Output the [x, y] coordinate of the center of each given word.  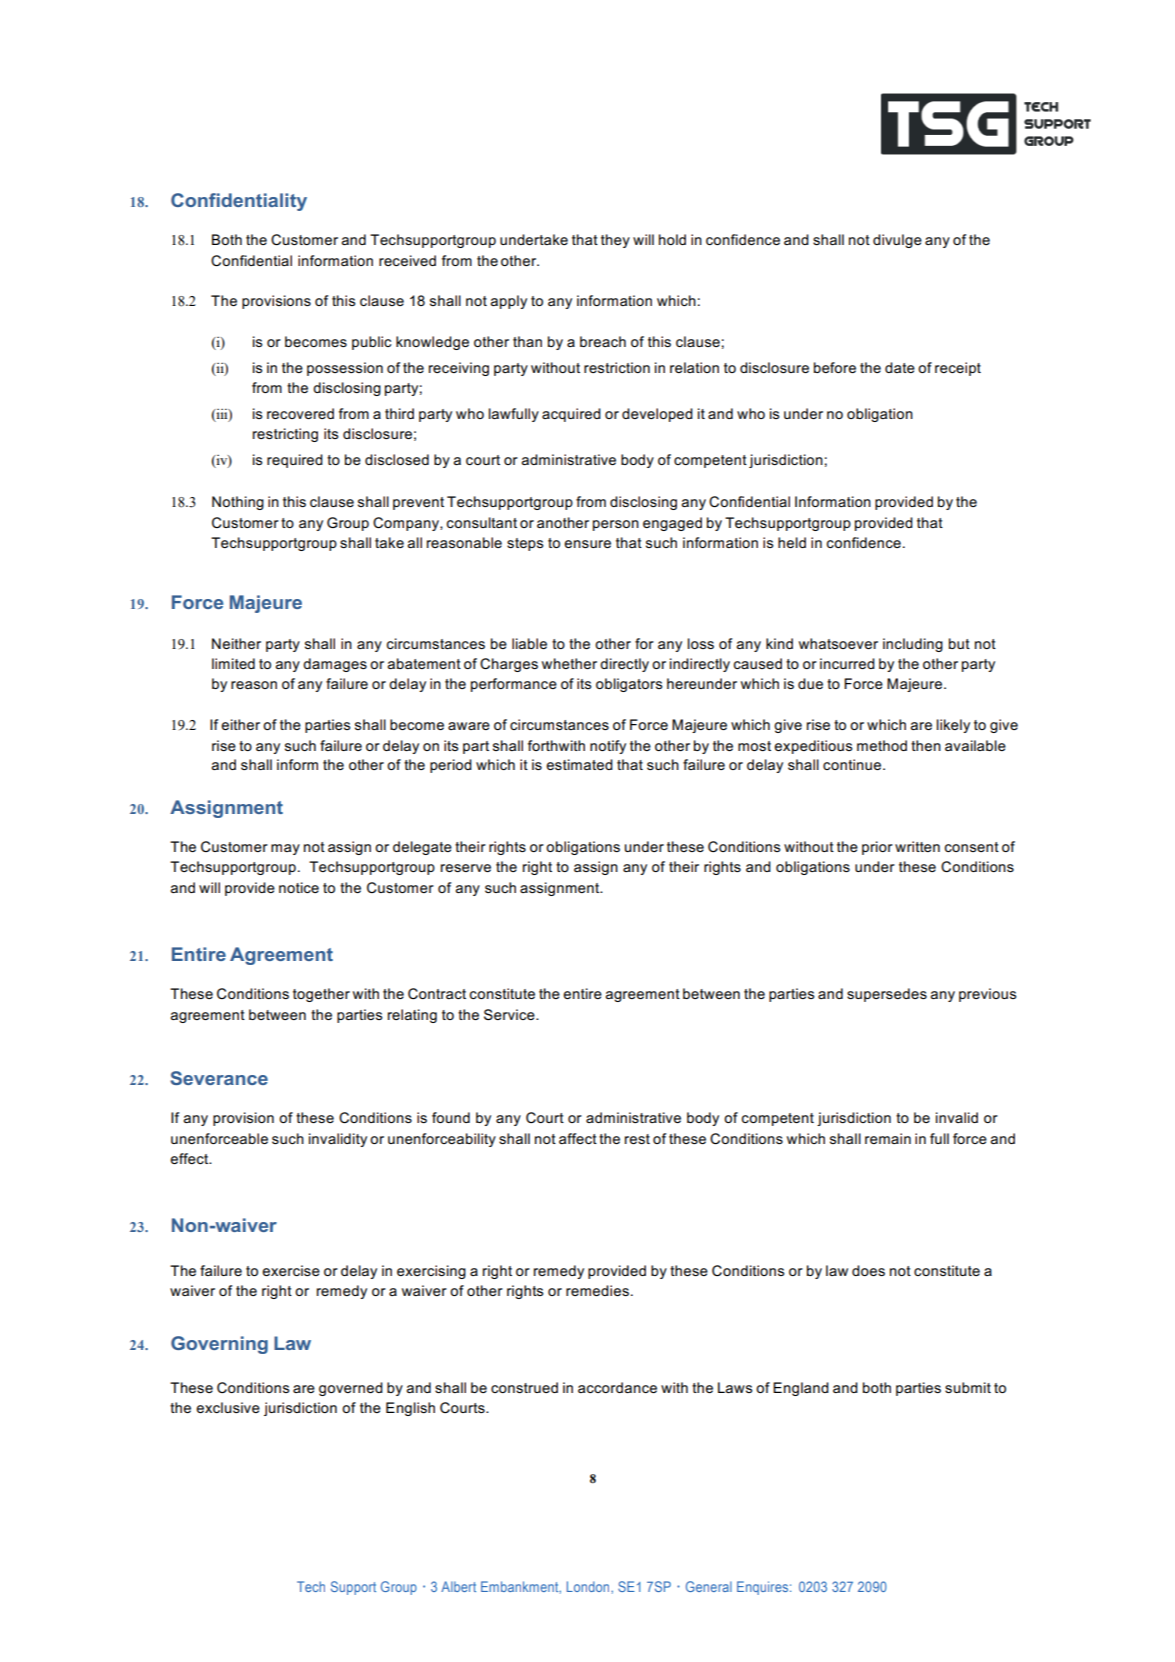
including [913, 645]
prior [877, 848]
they [615, 241]
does [868, 1270]
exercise [291, 1270]
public [371, 343]
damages [335, 665]
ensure [587, 544]
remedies [597, 1290]
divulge [897, 241]
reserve [466, 868]
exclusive [228, 1407]
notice [299, 887]
